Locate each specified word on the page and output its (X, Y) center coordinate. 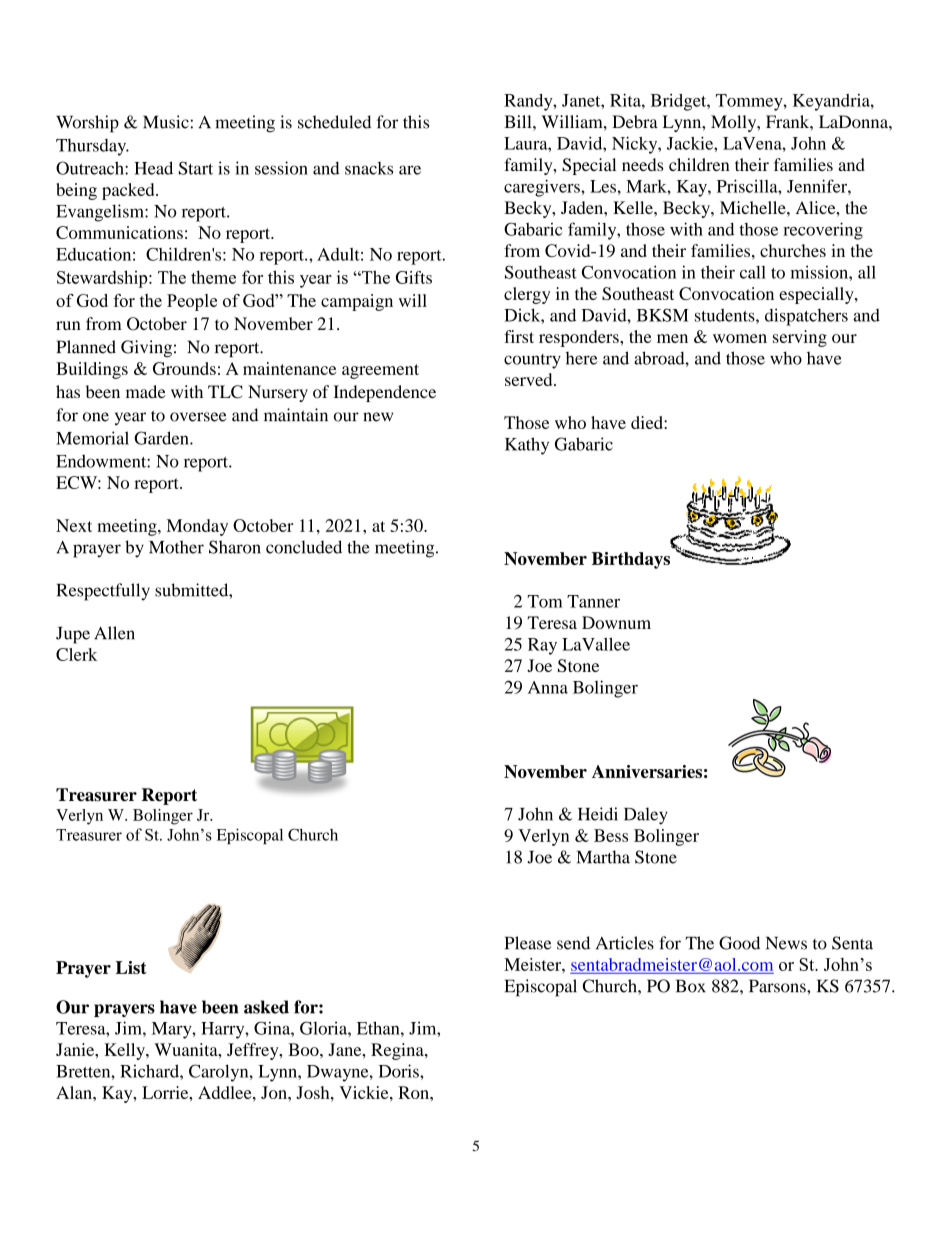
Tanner (593, 601)
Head (153, 168)
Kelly (125, 1051)
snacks (369, 168)
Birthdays (631, 560)
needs (642, 164)
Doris (400, 1071)
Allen (114, 633)
